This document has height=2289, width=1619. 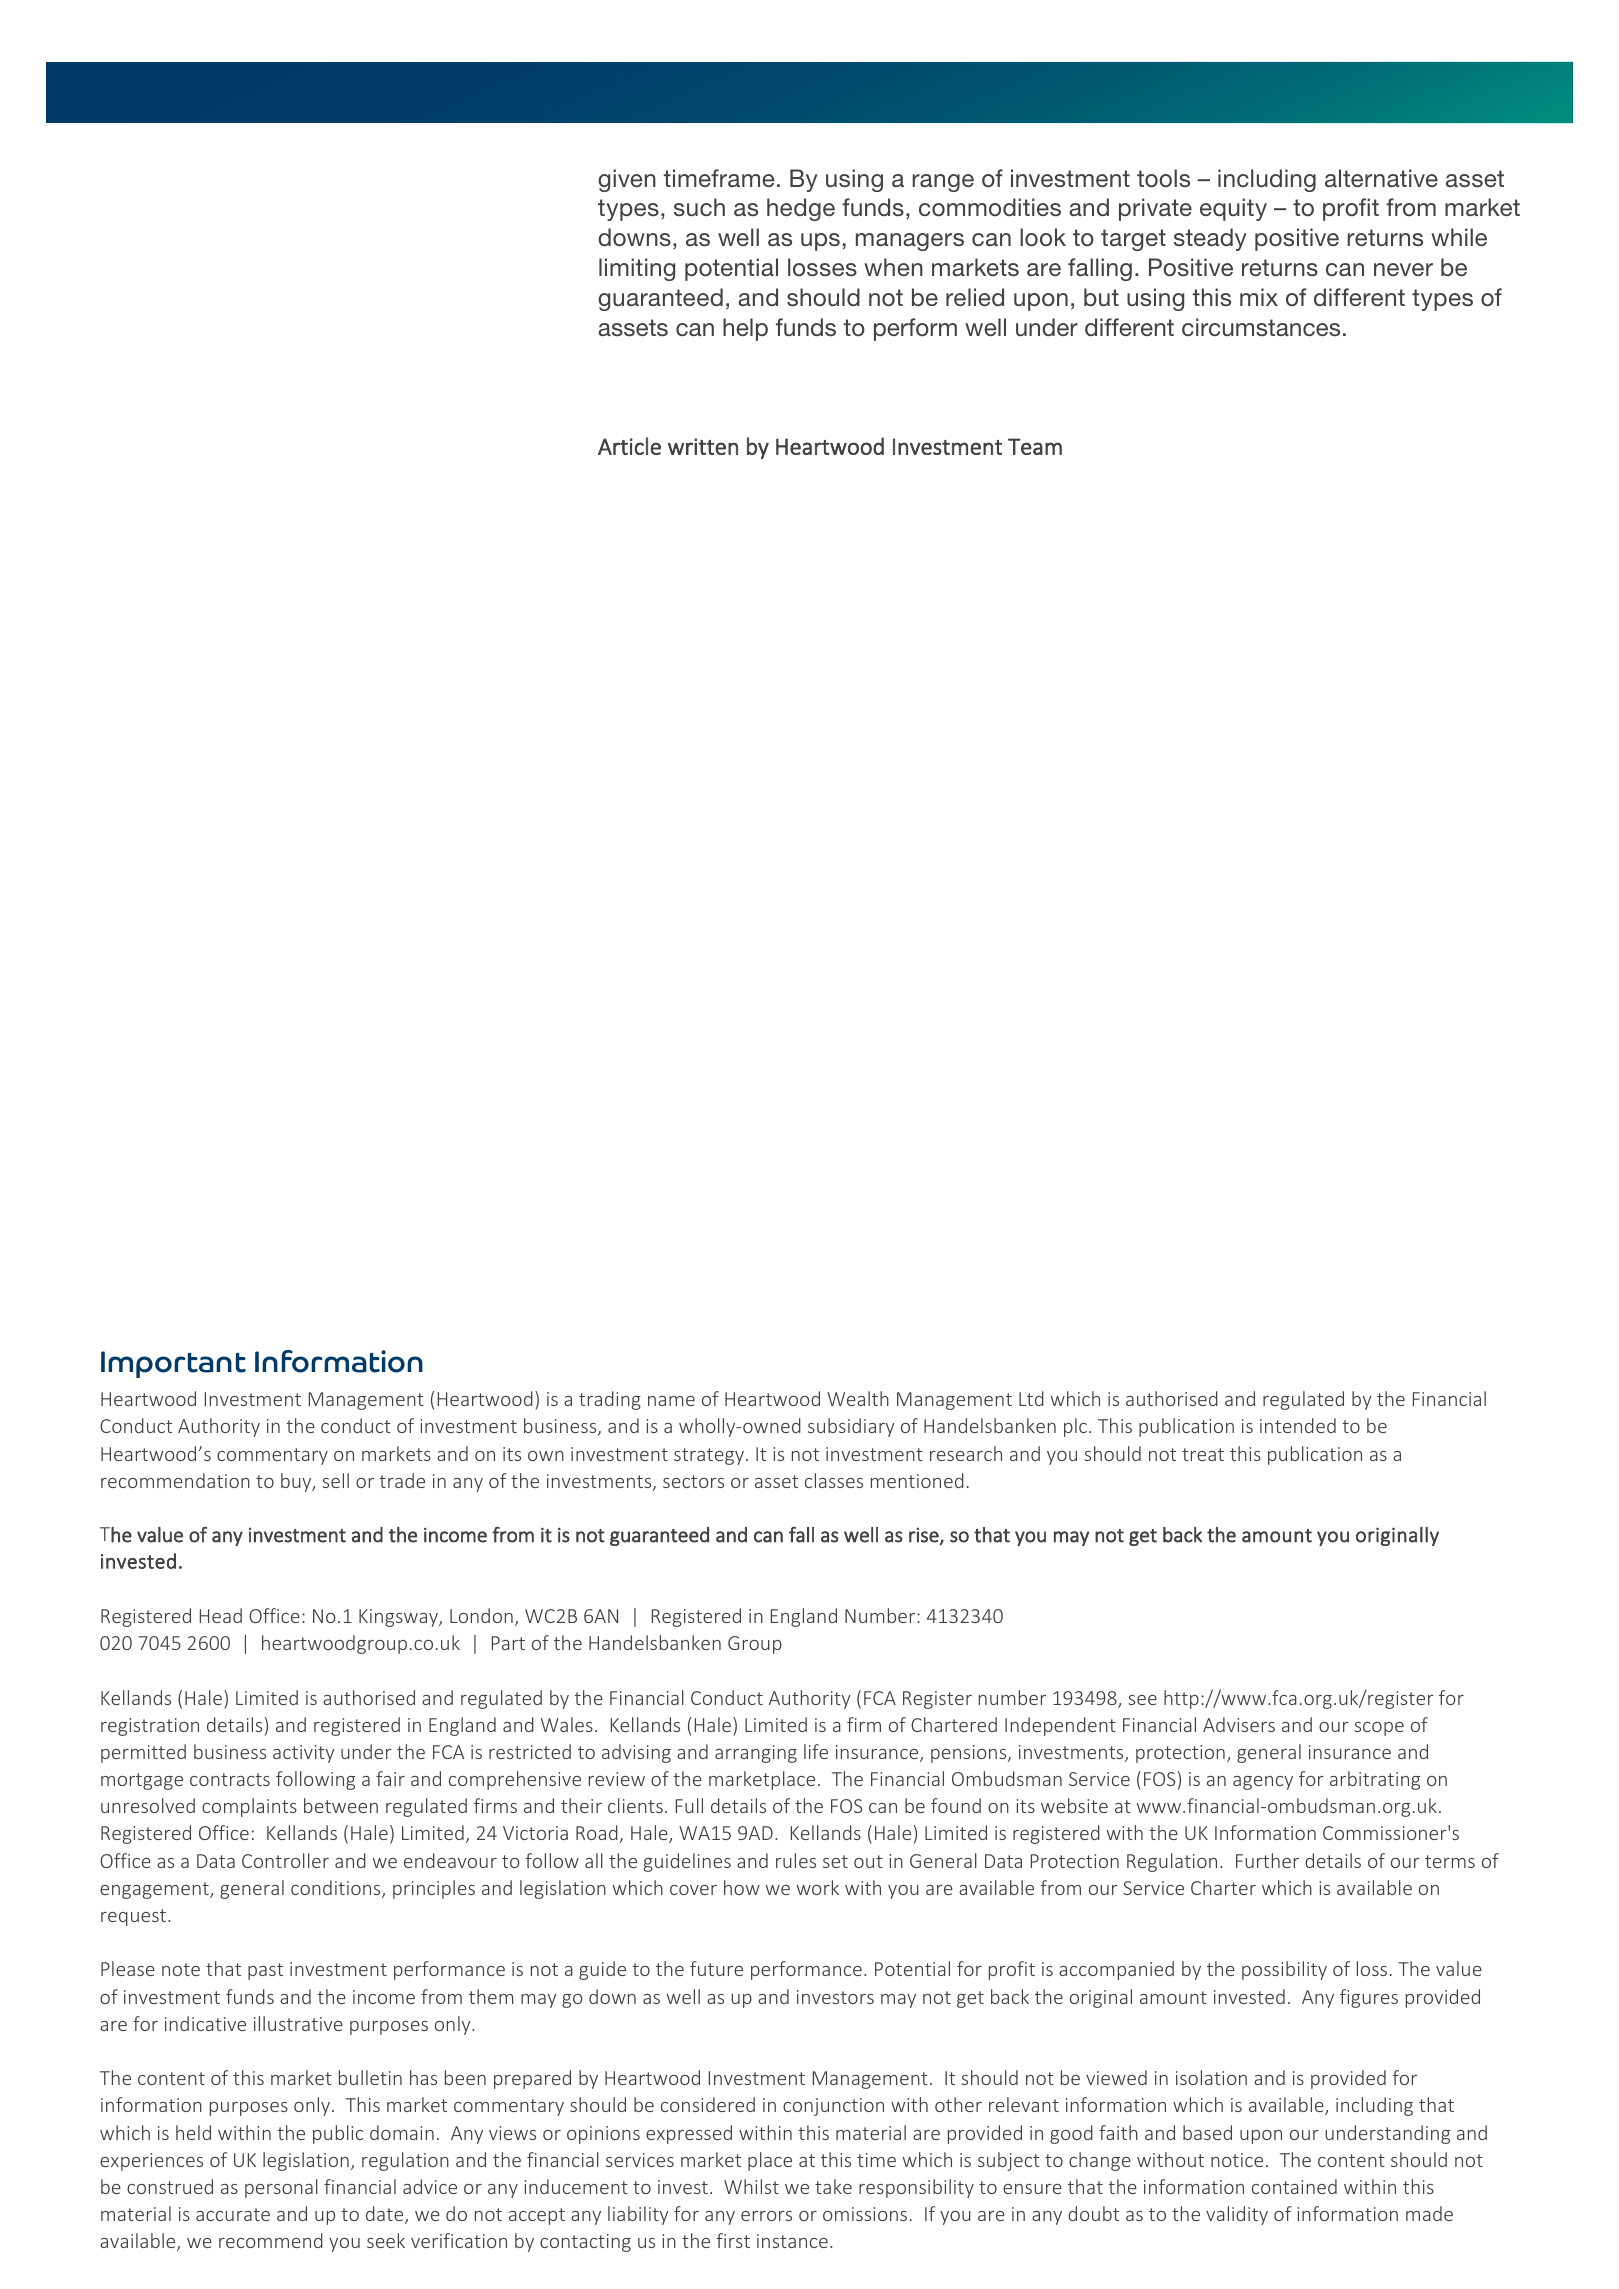 What do you see at coordinates (281, 2188) in the document?
I see `personal` at bounding box center [281, 2188].
